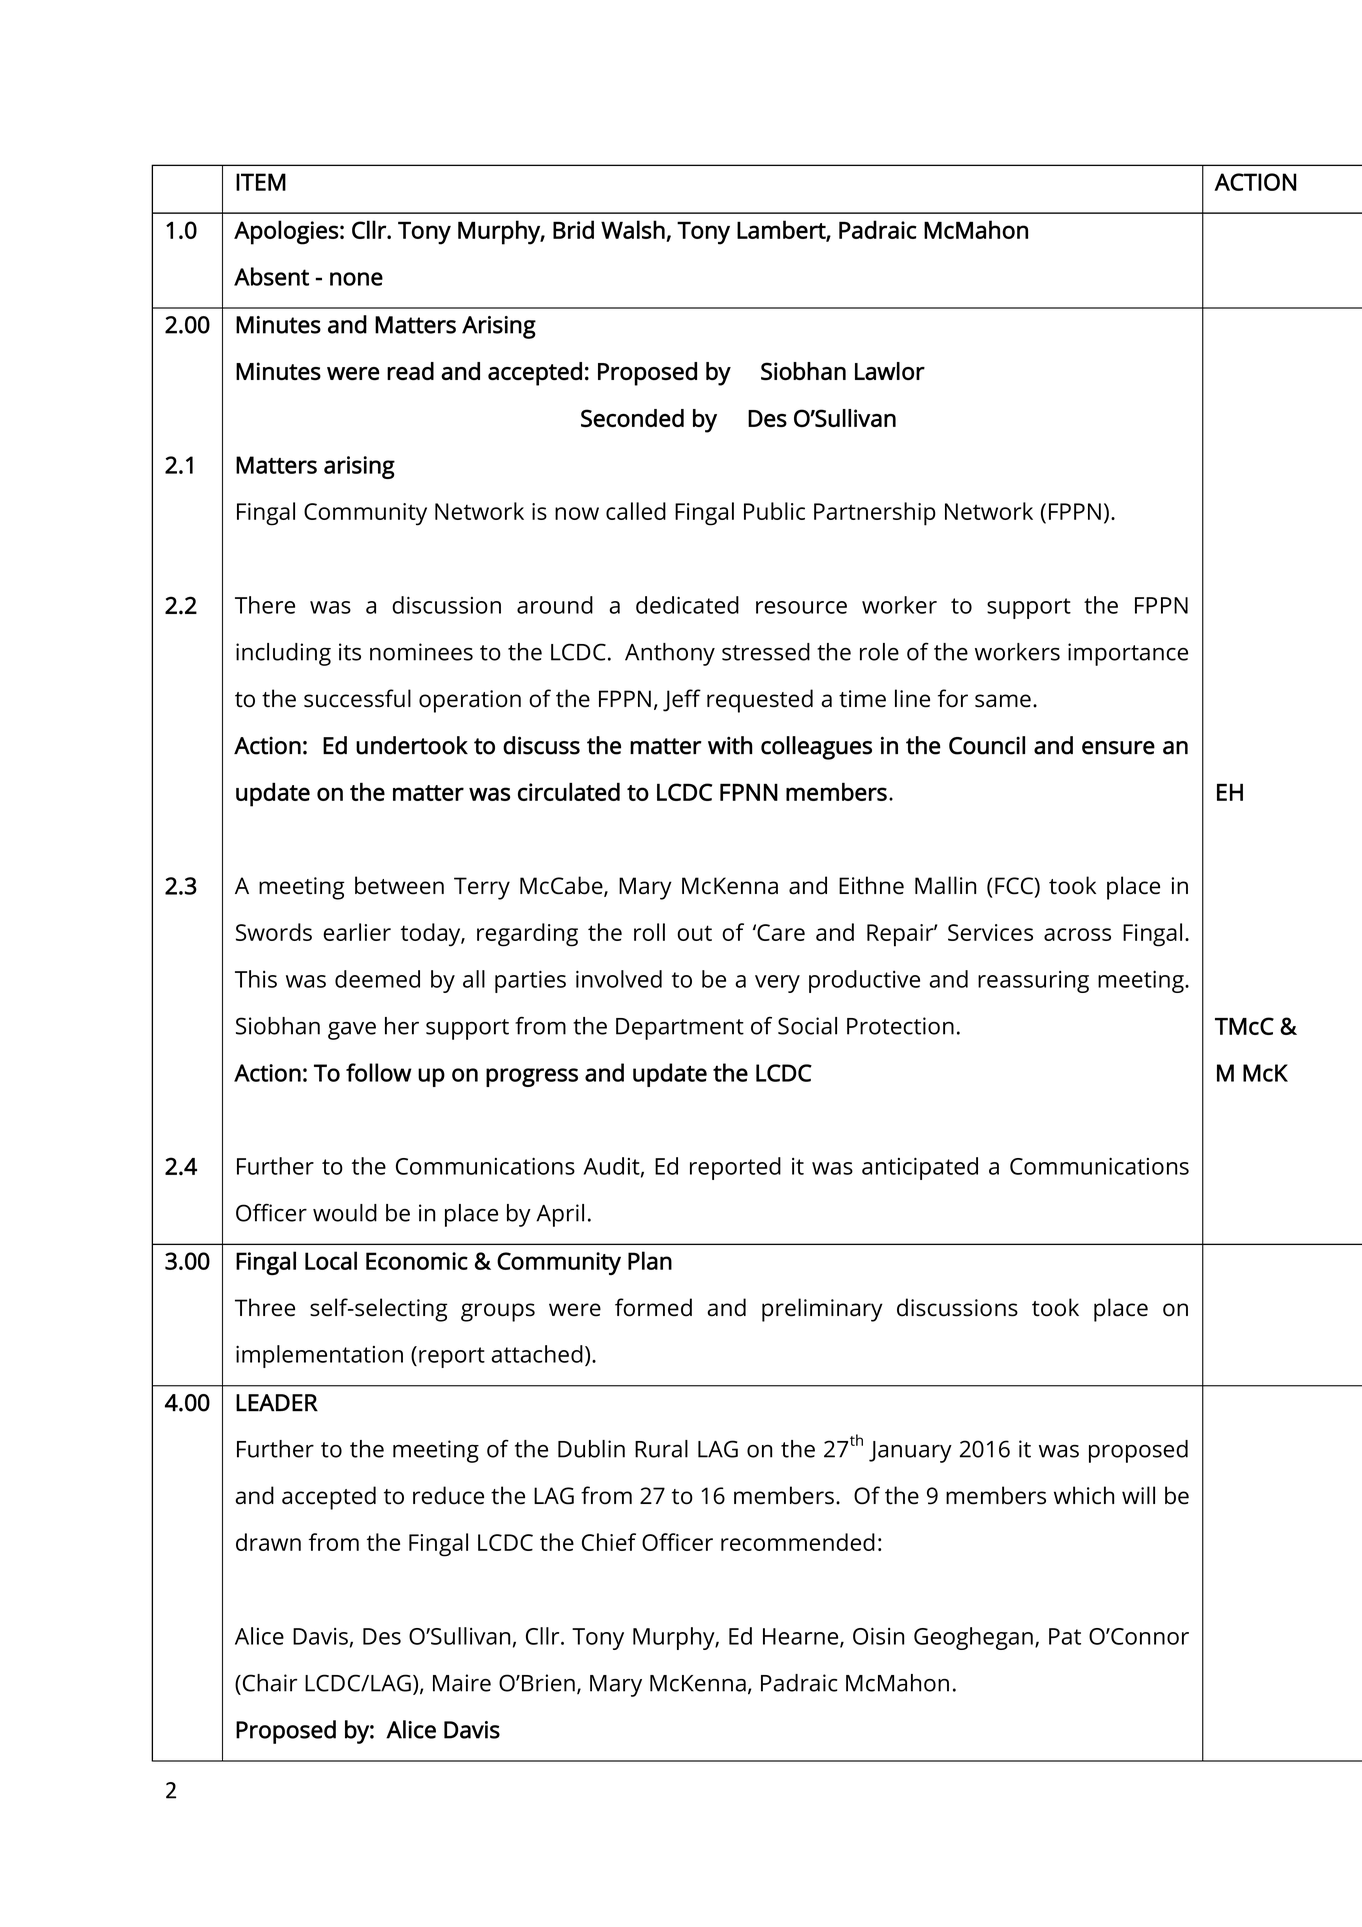  Describe the element at coordinates (920, 1168) in the image. I see `anticipated` at that location.
